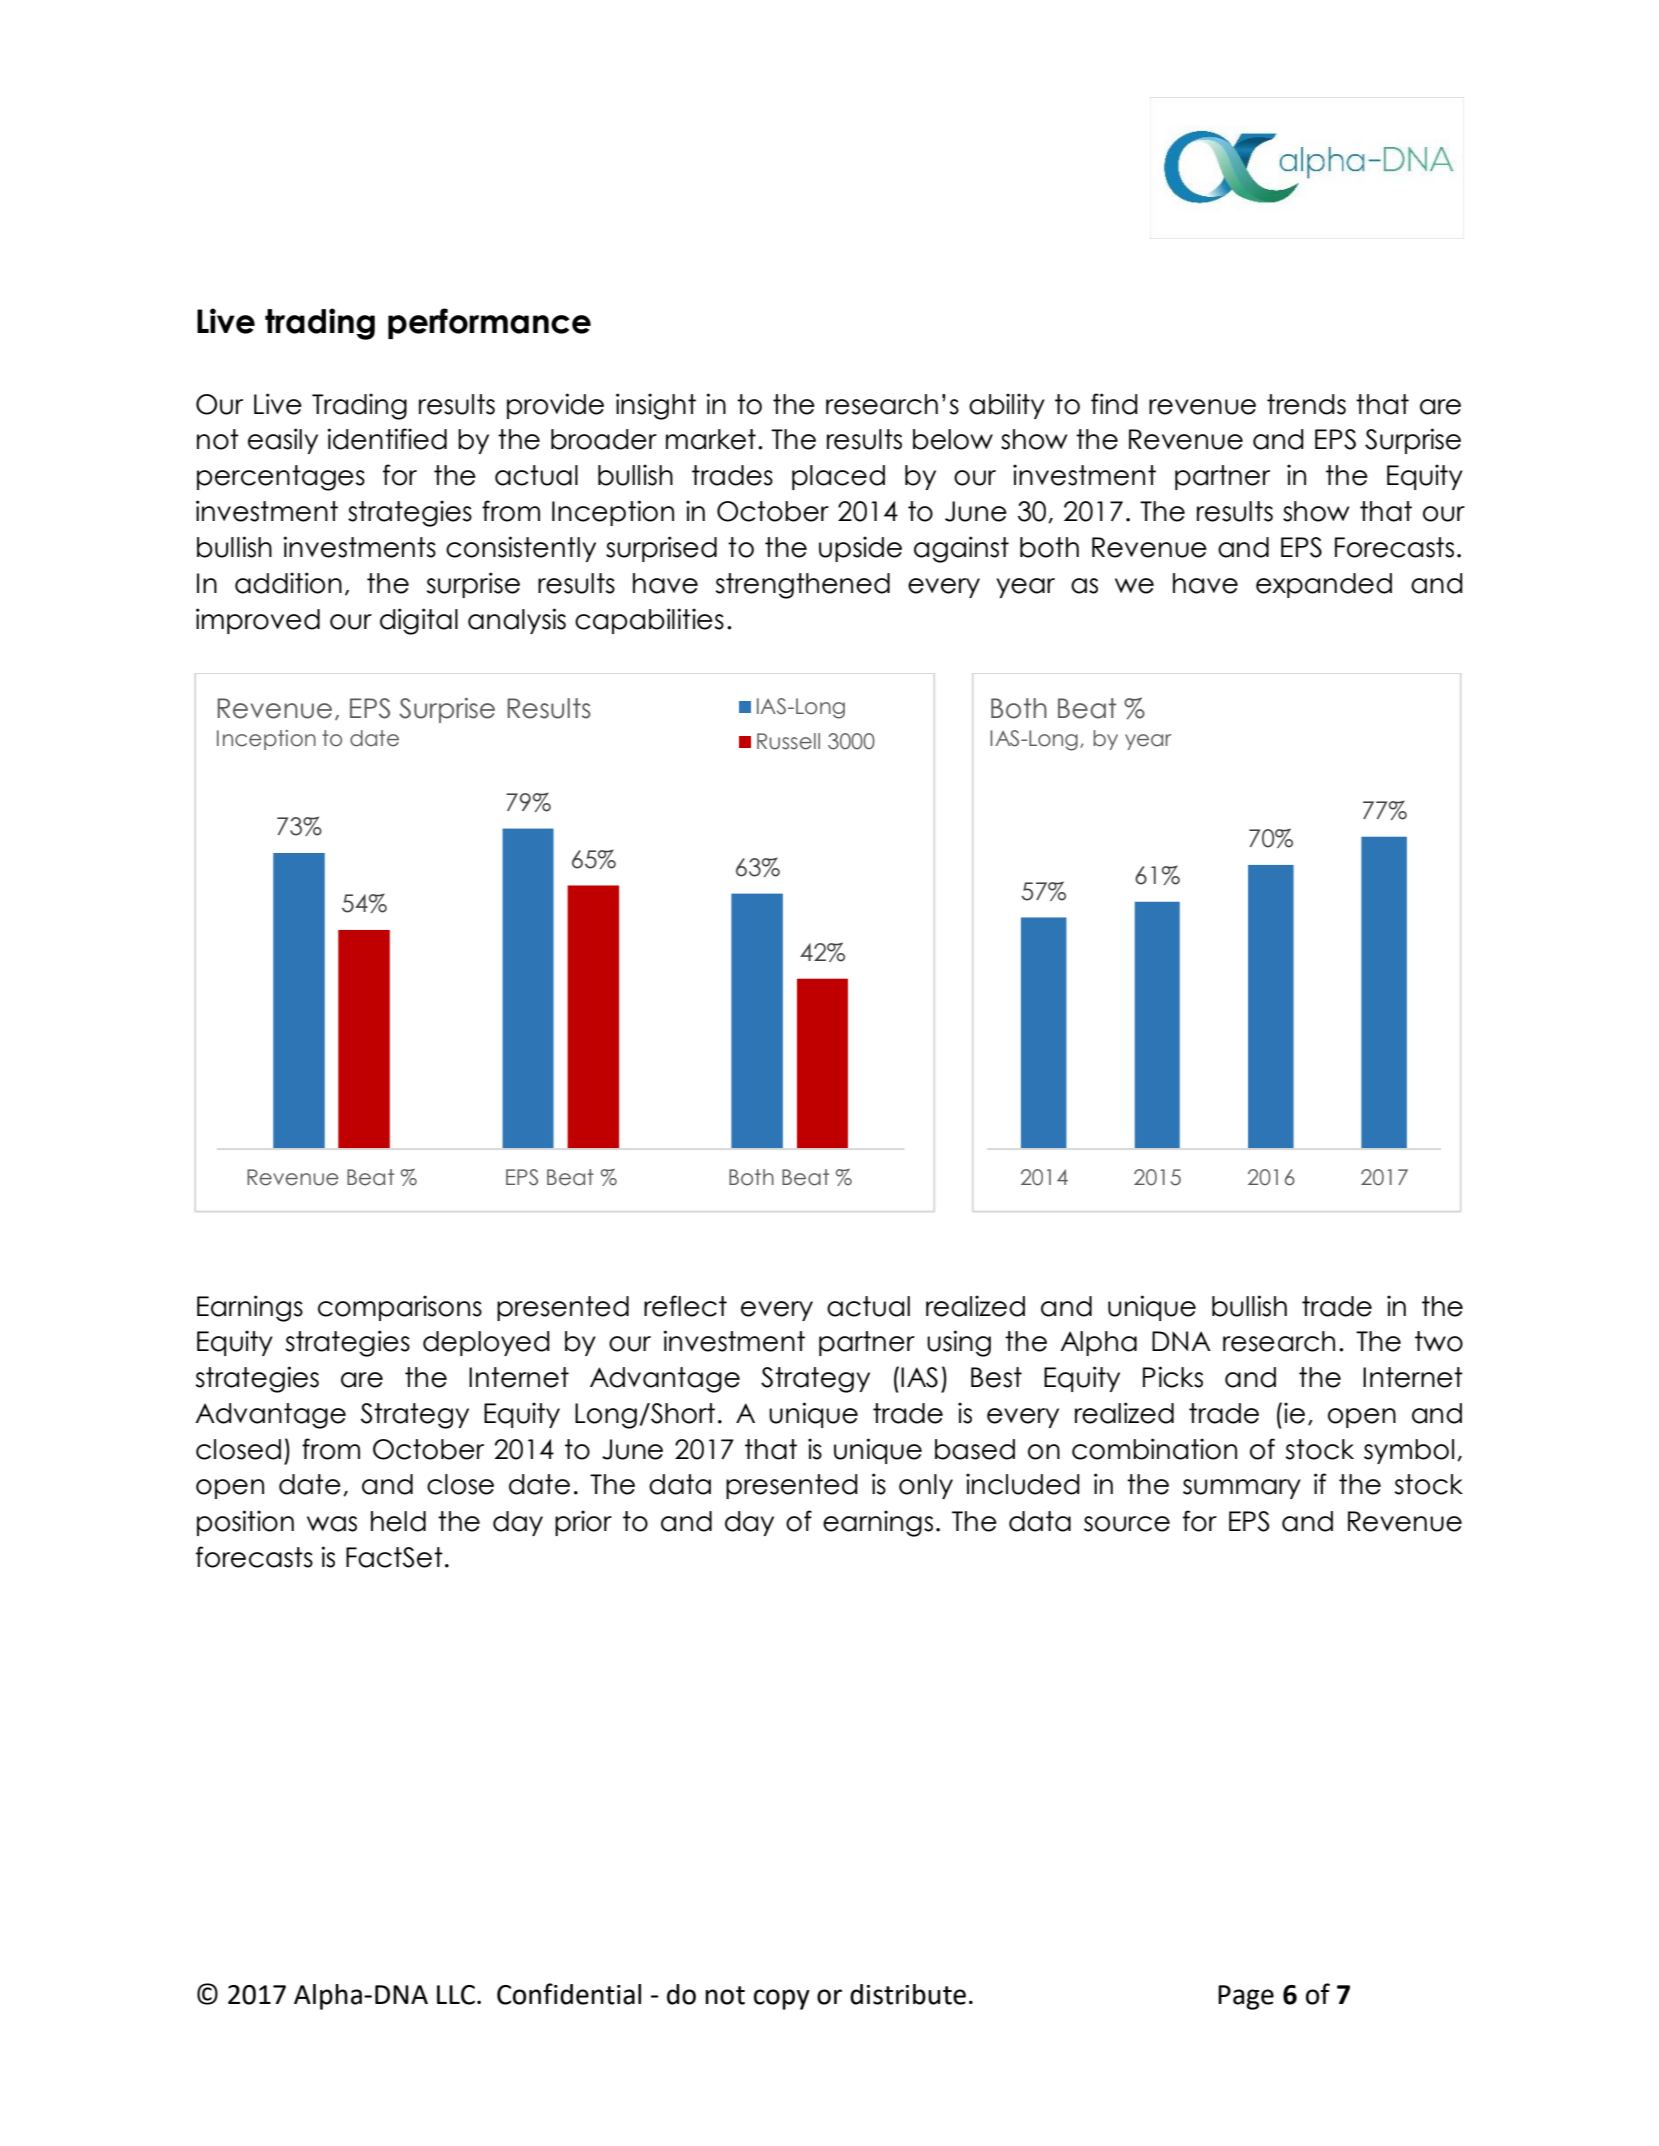  What do you see at coordinates (953, 439) in the document?
I see `below` at bounding box center [953, 439].
